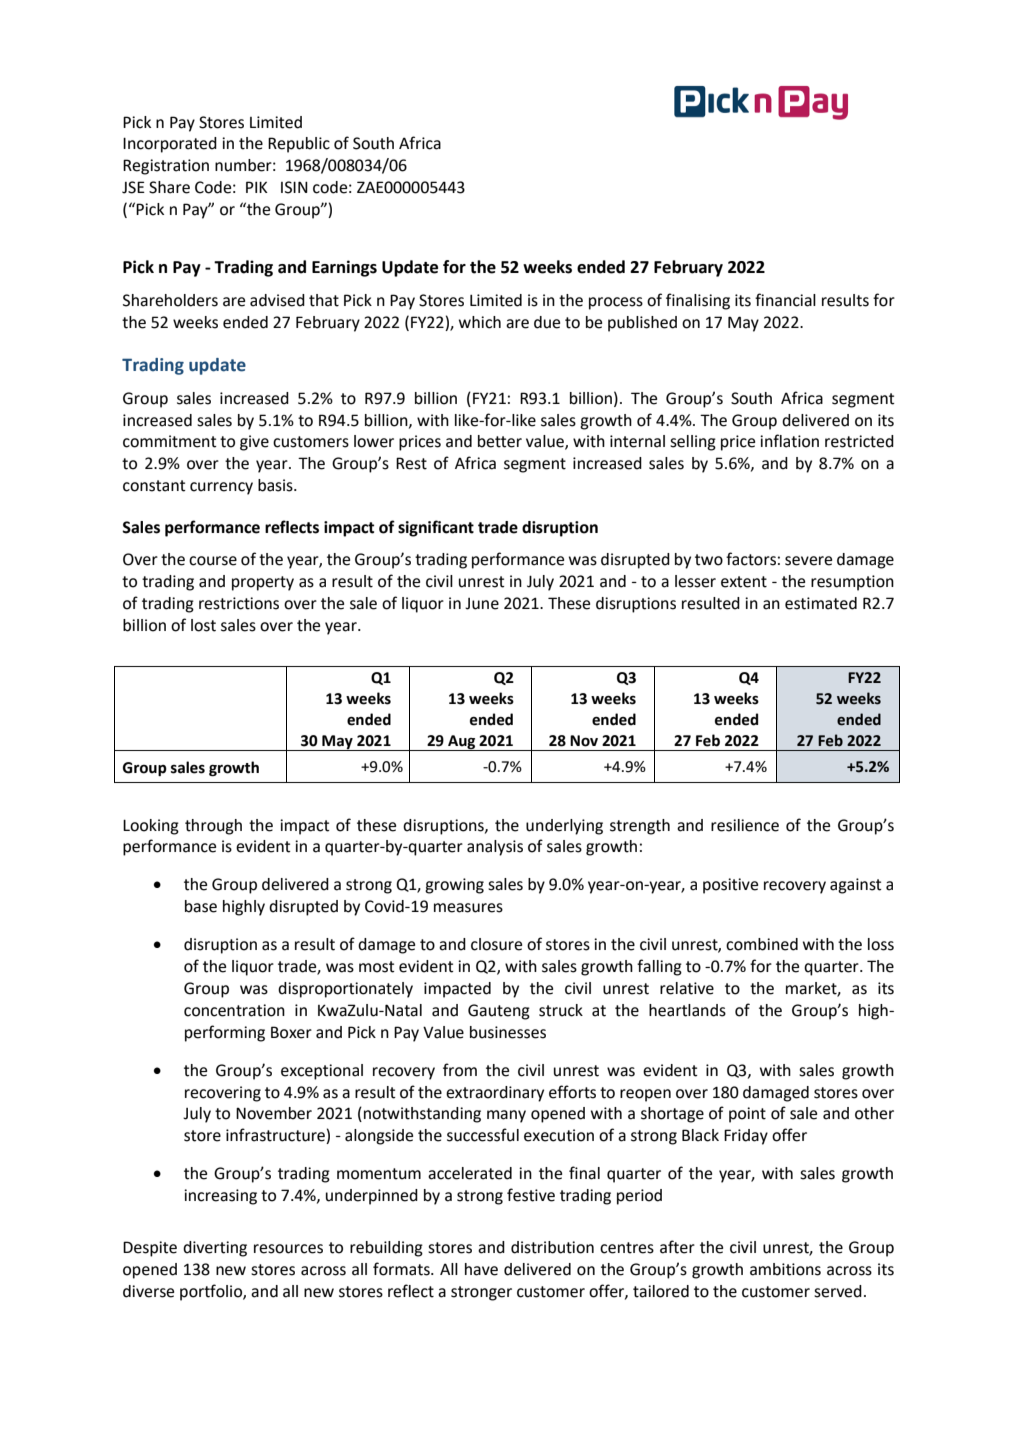 The width and height of the screenshot is (1013, 1432). What do you see at coordinates (499, 1012) in the screenshot?
I see `Gauteng` at bounding box center [499, 1012].
